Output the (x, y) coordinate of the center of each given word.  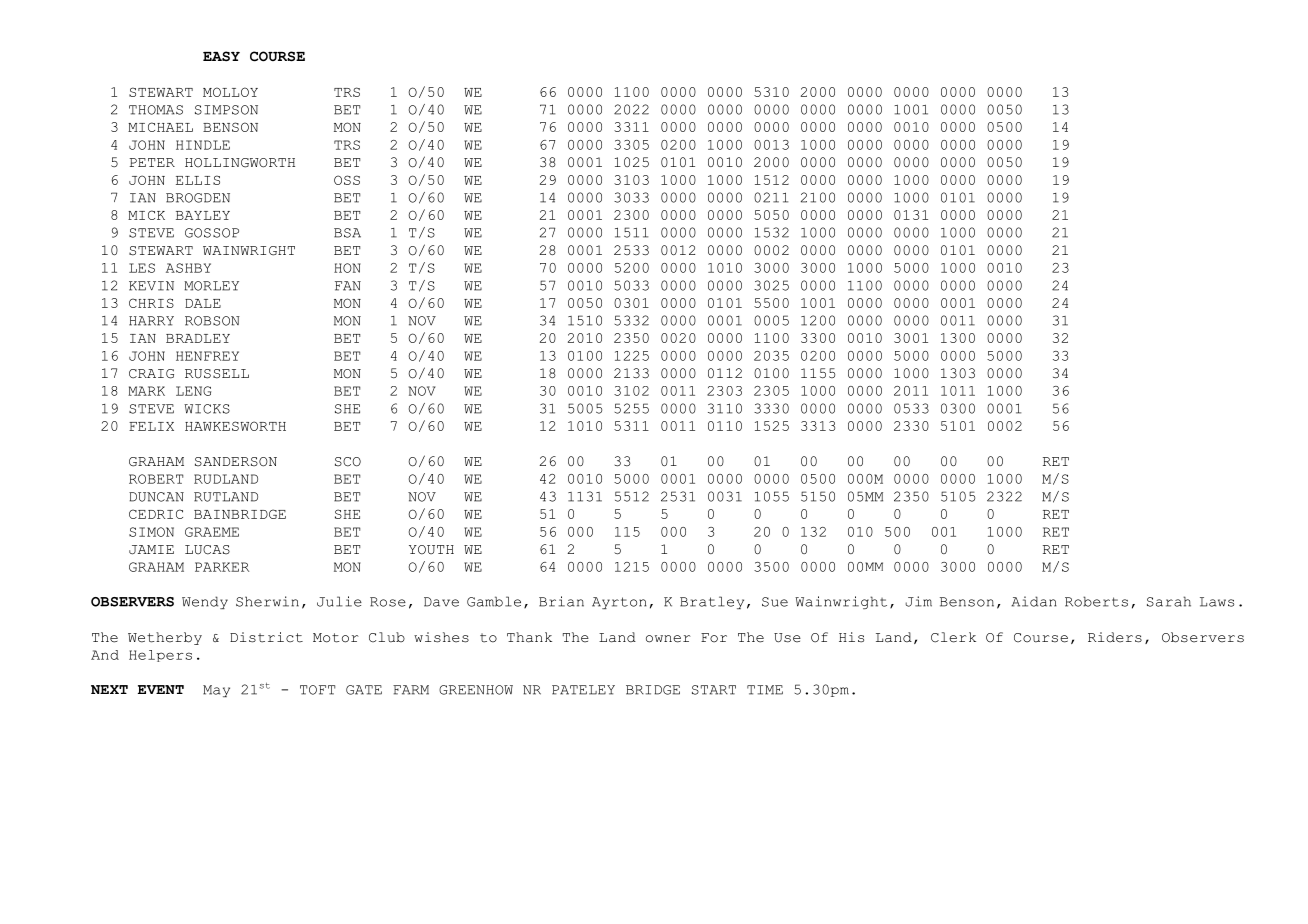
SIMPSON (226, 110)
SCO (348, 462)
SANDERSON (236, 462)
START (714, 690)
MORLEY (211, 286)
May (216, 691)
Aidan (1034, 601)
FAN (348, 286)
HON (347, 268)
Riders (1115, 637)
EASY (221, 56)
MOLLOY (230, 92)
